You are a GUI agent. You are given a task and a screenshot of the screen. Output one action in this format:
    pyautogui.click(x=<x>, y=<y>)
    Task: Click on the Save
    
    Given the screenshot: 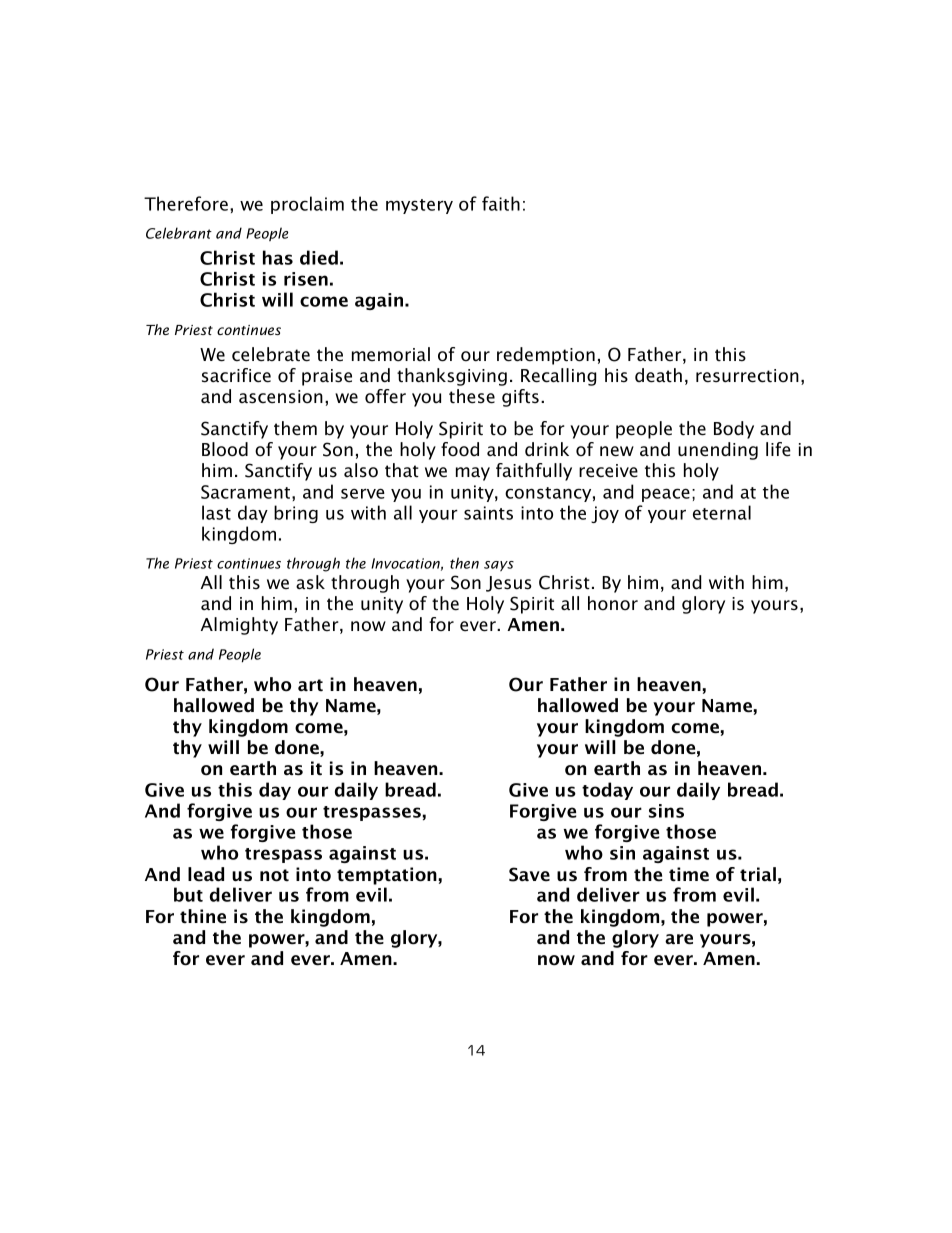 What is the action you would take?
    pyautogui.click(x=529, y=874)
